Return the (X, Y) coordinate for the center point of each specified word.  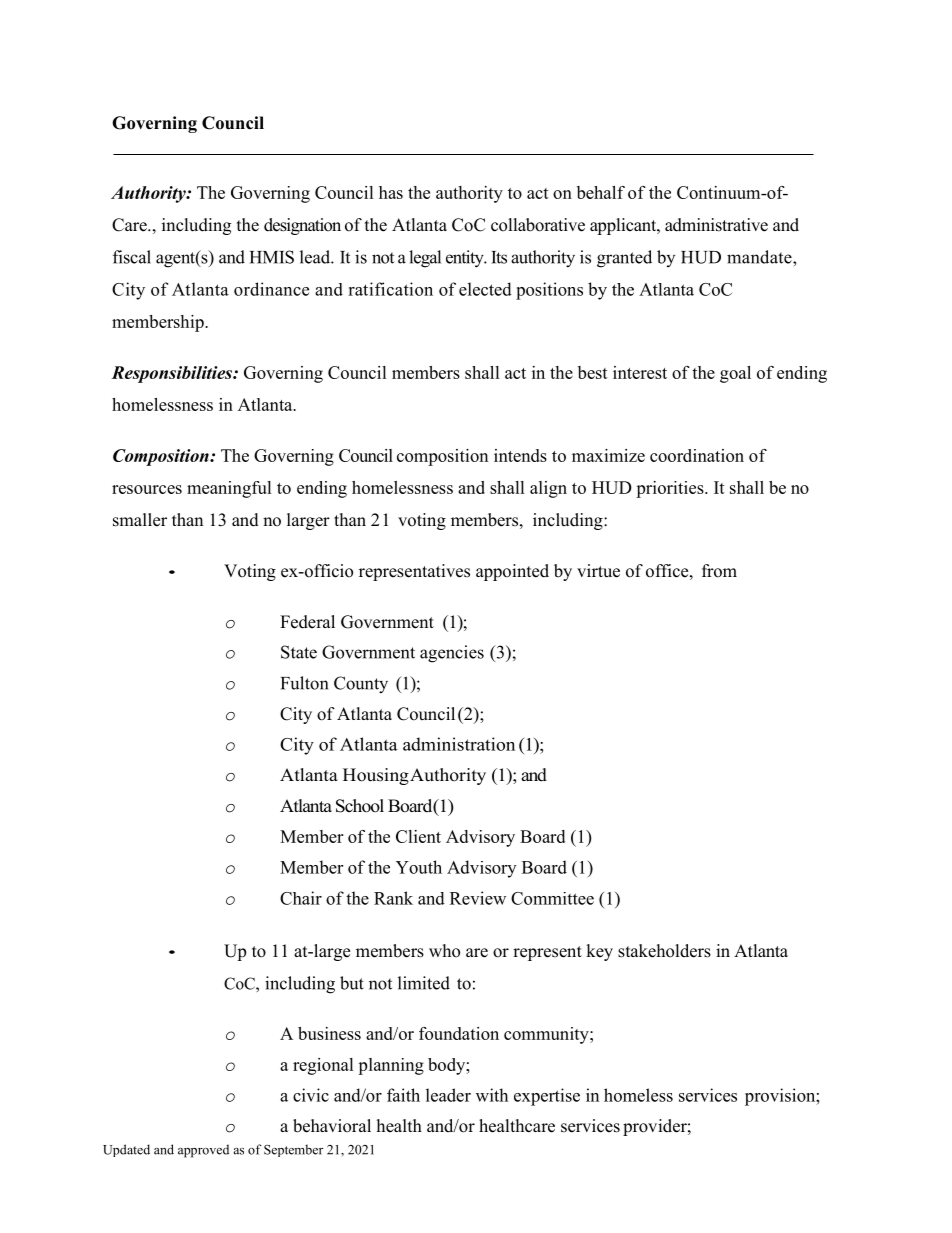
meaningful (229, 489)
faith (403, 1095)
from (719, 571)
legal (425, 259)
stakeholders (664, 951)
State (299, 652)
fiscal (132, 257)
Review (478, 898)
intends (520, 455)
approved (203, 1151)
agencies (452, 654)
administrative (716, 225)
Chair (301, 898)
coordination (697, 455)
